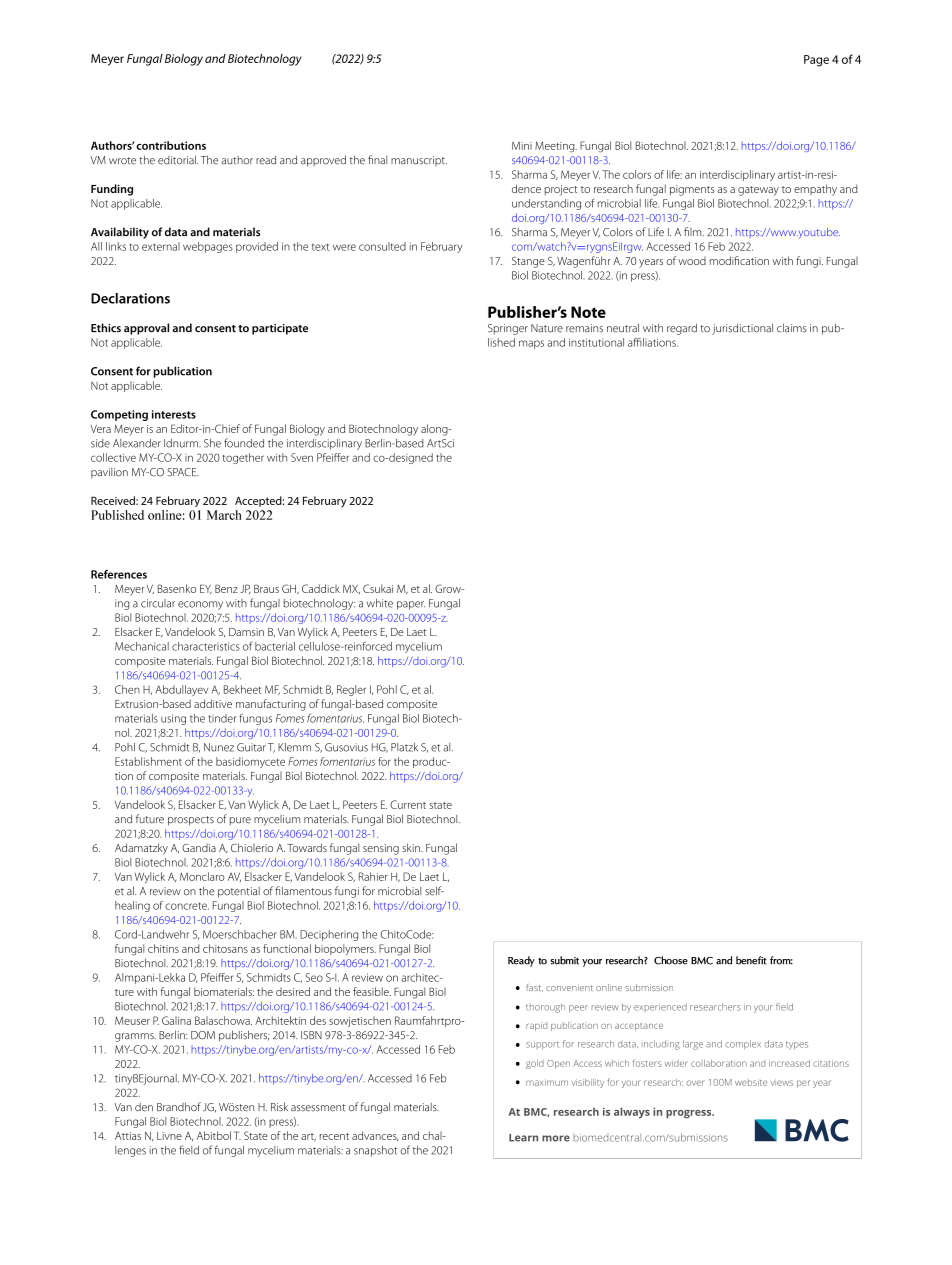 Image resolution: width=952 pixels, height=1265 pixels. Describe the element at coordinates (609, 987) in the document. I see `online` at that location.
